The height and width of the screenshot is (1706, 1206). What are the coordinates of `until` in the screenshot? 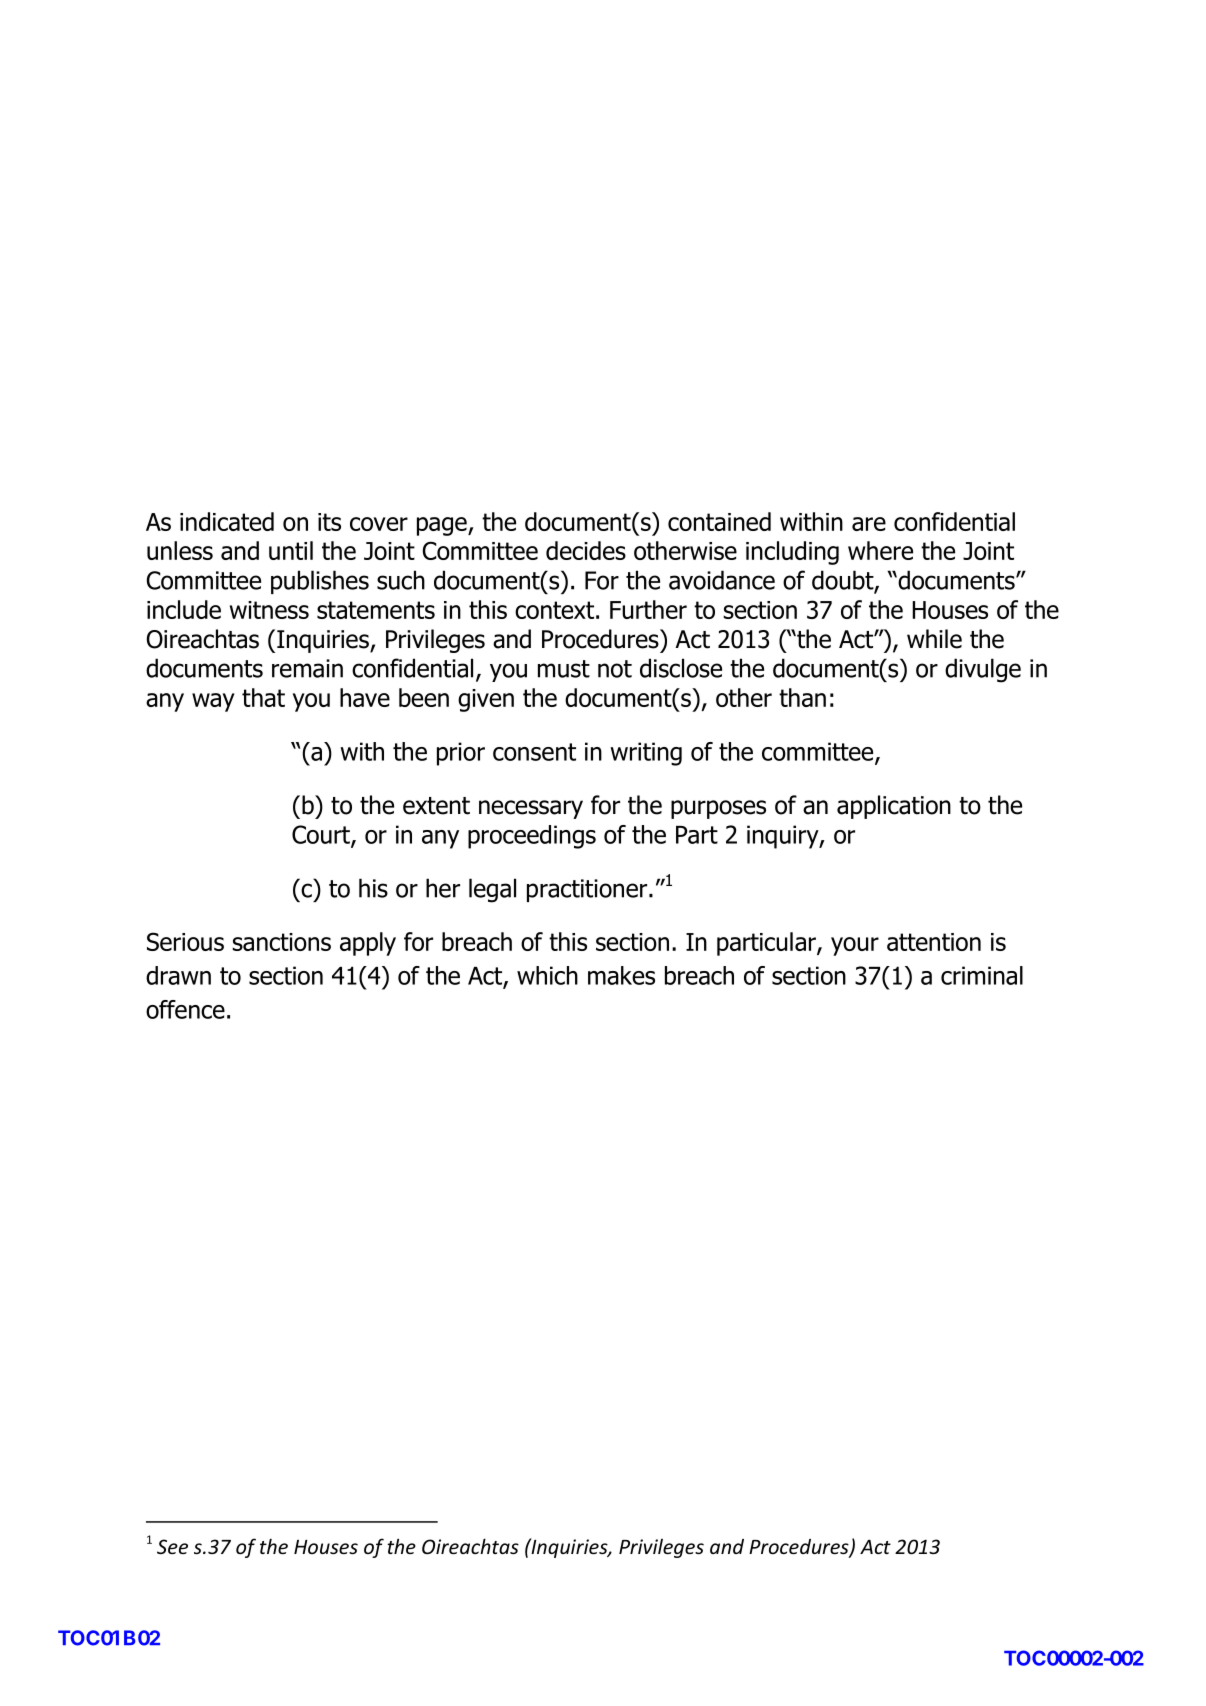 It's located at (291, 550).
